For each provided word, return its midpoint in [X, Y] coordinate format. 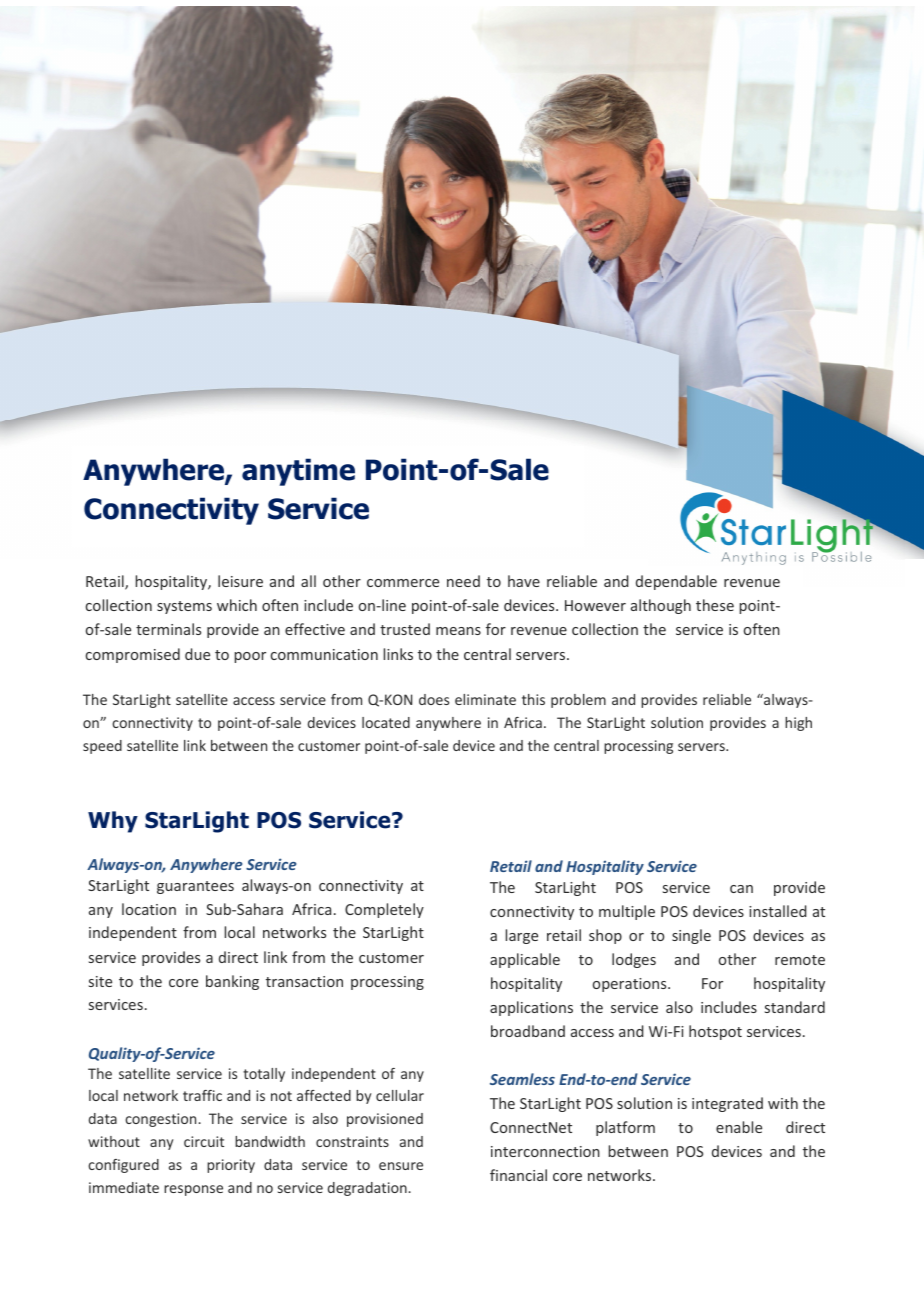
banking [232, 982]
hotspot [715, 1032]
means [458, 631]
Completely [384, 910]
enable [739, 1127]
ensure [401, 1166]
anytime [298, 472]
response [193, 1190]
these [715, 605]
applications [531, 1008]
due [197, 654]
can [741, 889]
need [463, 581]
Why [113, 822]
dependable [676, 582]
